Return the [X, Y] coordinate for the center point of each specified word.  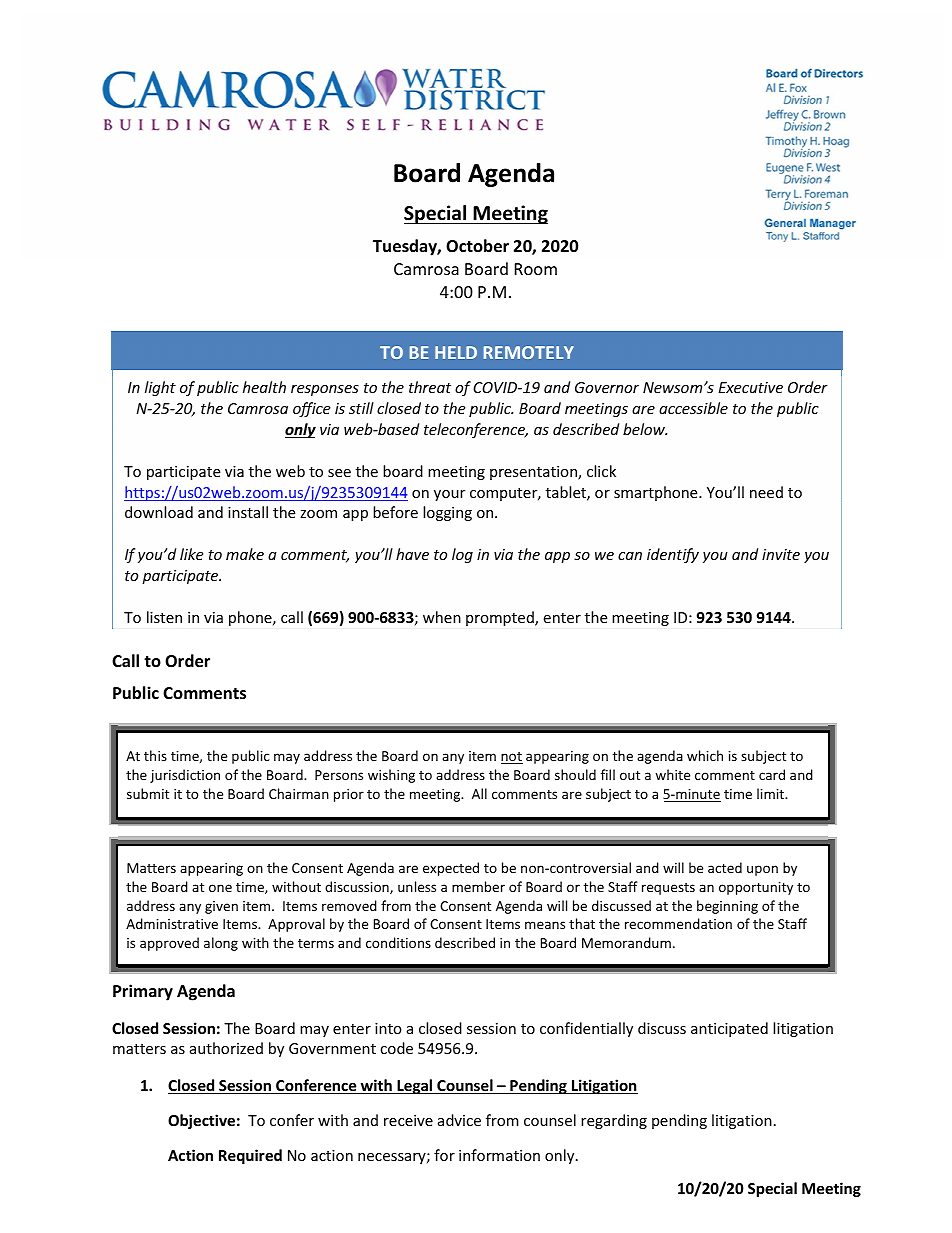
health [264, 387]
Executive [751, 387]
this [155, 755]
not [512, 758]
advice [459, 1120]
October [477, 246]
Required [250, 1156]
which [705, 755]
